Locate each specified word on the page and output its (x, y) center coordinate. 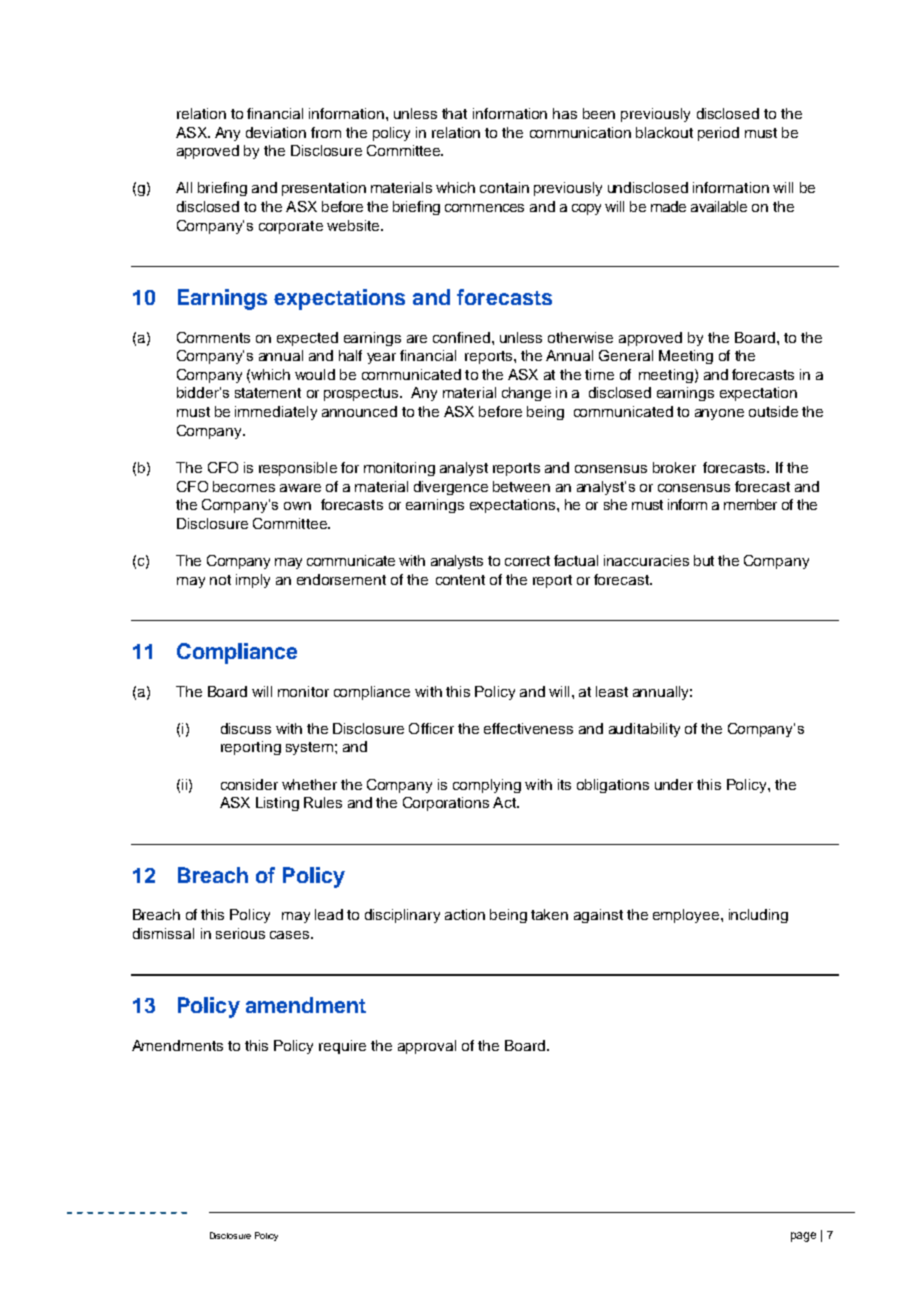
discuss (246, 728)
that (454, 113)
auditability (644, 730)
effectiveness (528, 728)
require (342, 1047)
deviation (276, 132)
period (718, 134)
